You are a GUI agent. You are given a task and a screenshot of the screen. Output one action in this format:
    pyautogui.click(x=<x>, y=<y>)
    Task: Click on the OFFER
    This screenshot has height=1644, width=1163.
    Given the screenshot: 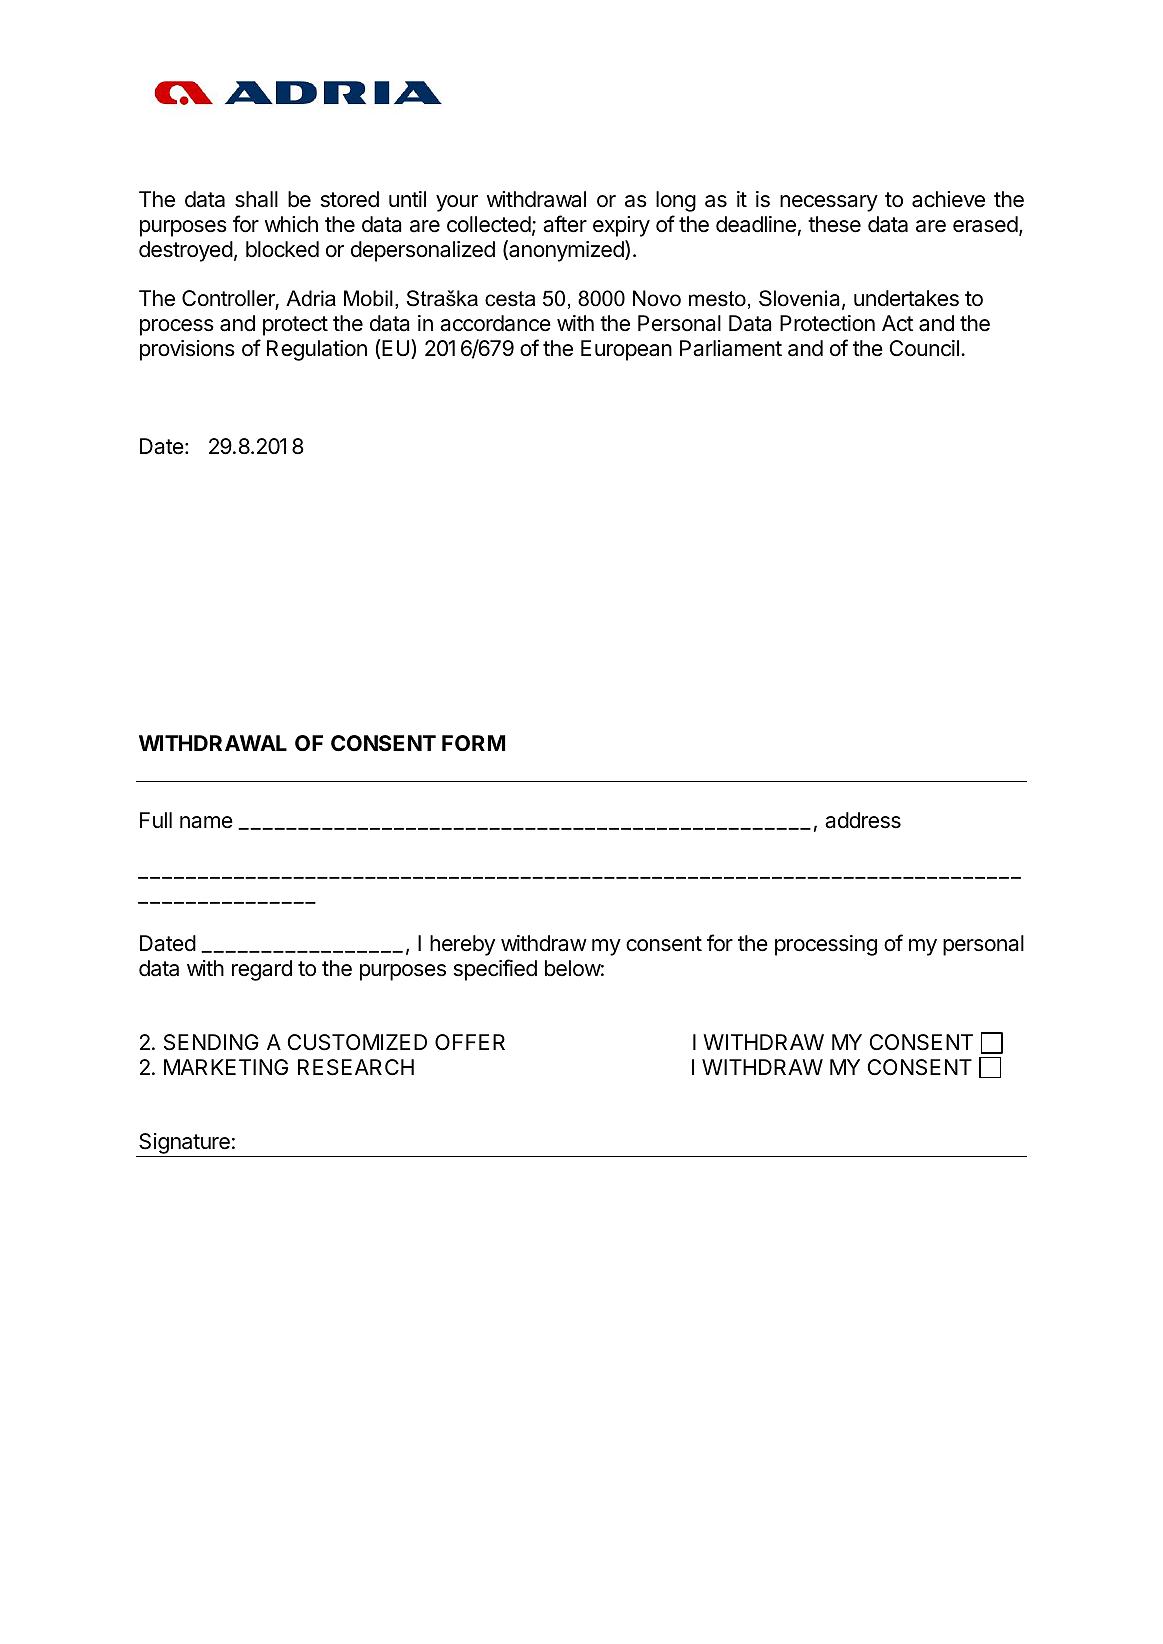 What is the action you would take?
    pyautogui.click(x=470, y=1042)
